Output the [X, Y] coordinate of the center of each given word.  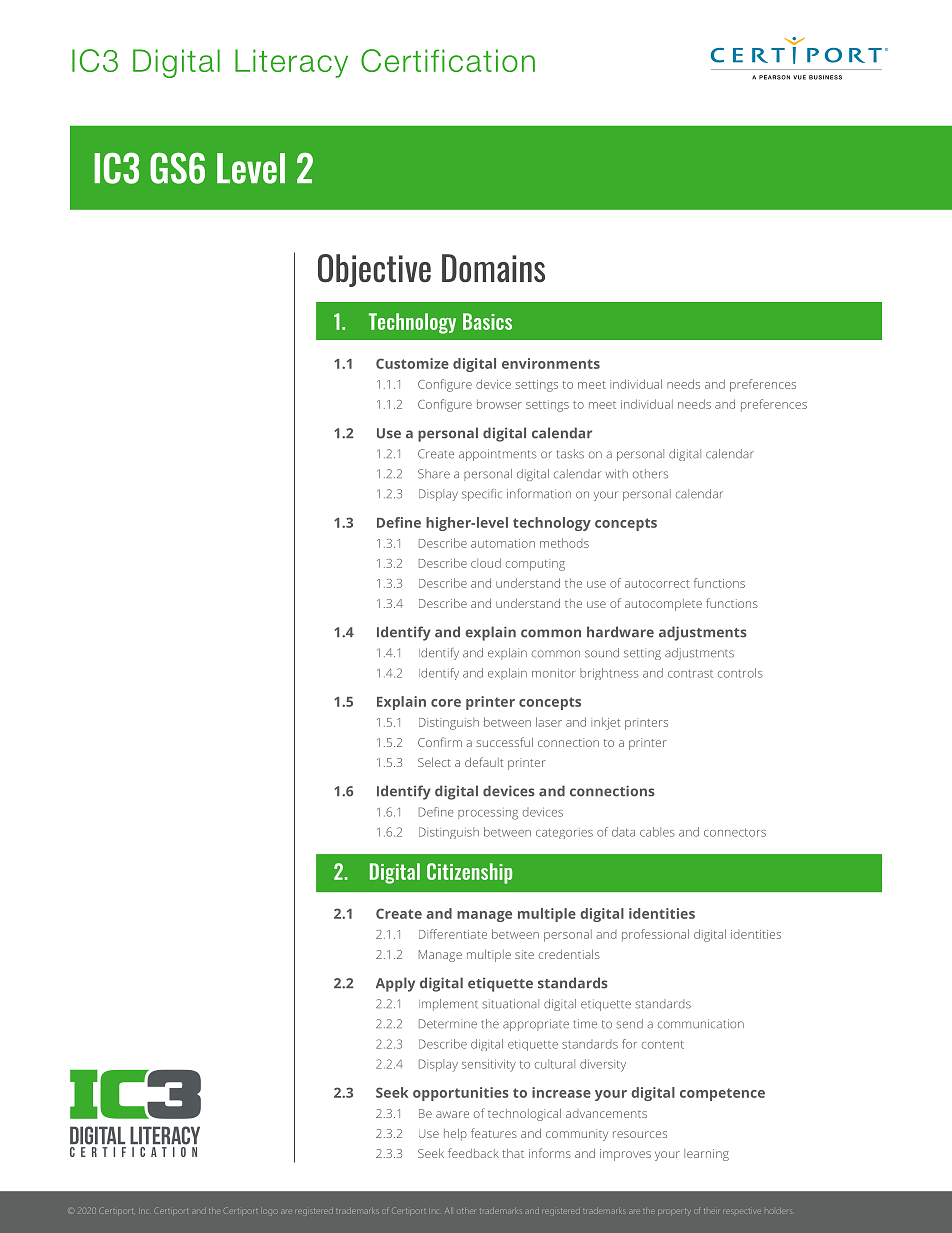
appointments [498, 455]
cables [657, 832]
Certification [448, 60]
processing [488, 815]
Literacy [291, 63]
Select [434, 762]
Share [434, 474]
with [616, 474]
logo [269, 1212]
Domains [493, 268]
